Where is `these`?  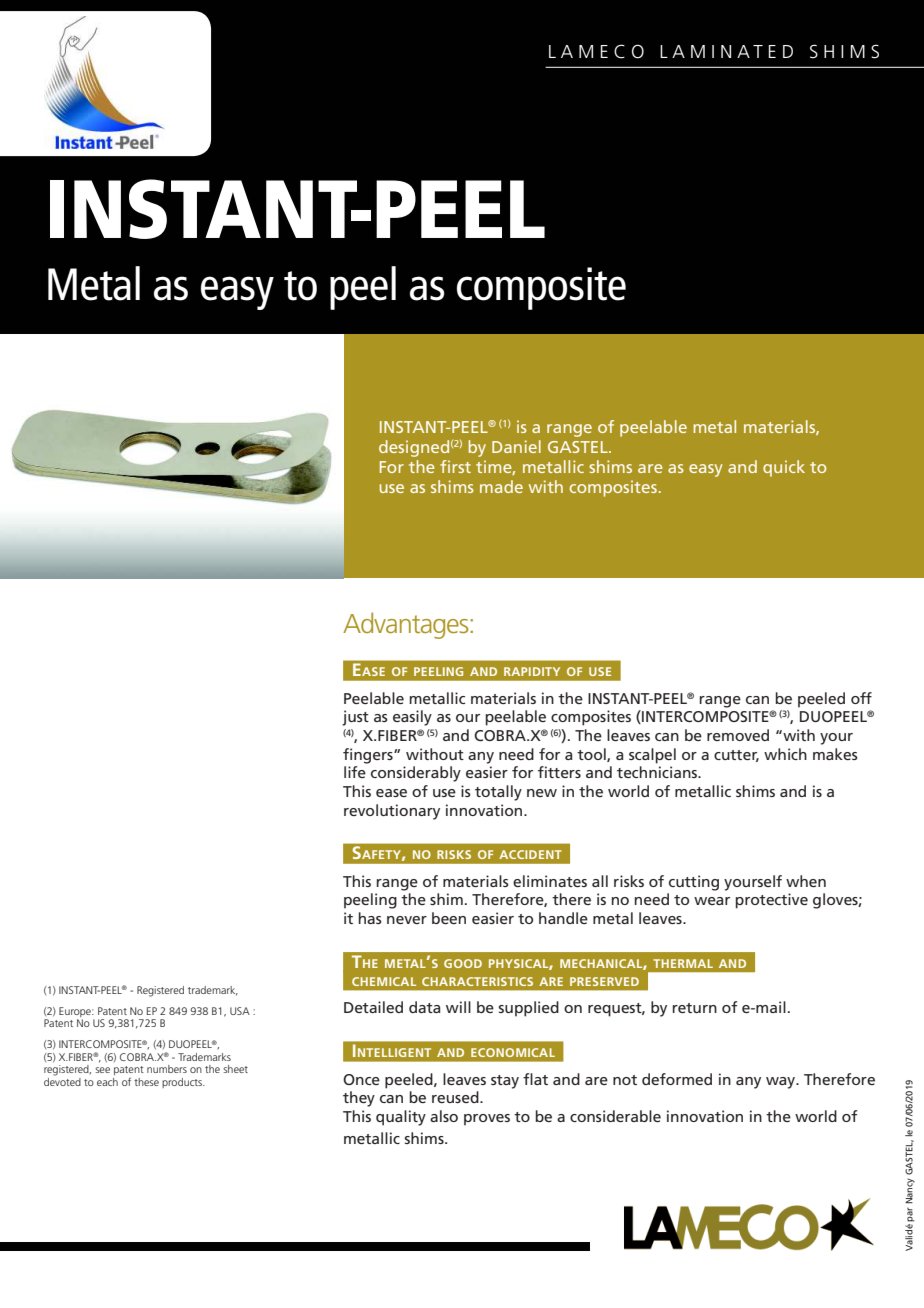 these is located at coordinates (146, 1082).
